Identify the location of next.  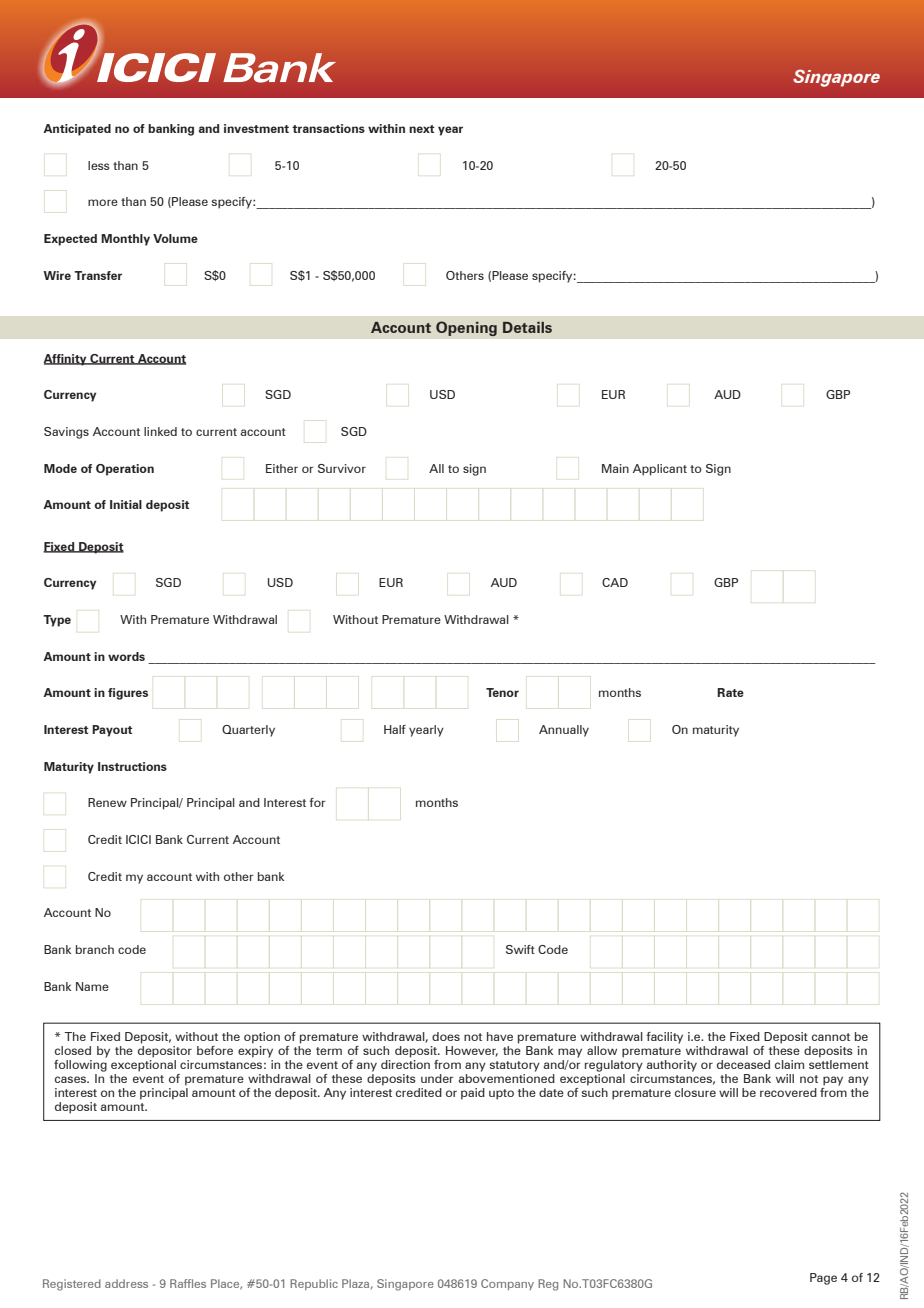
(422, 129).
